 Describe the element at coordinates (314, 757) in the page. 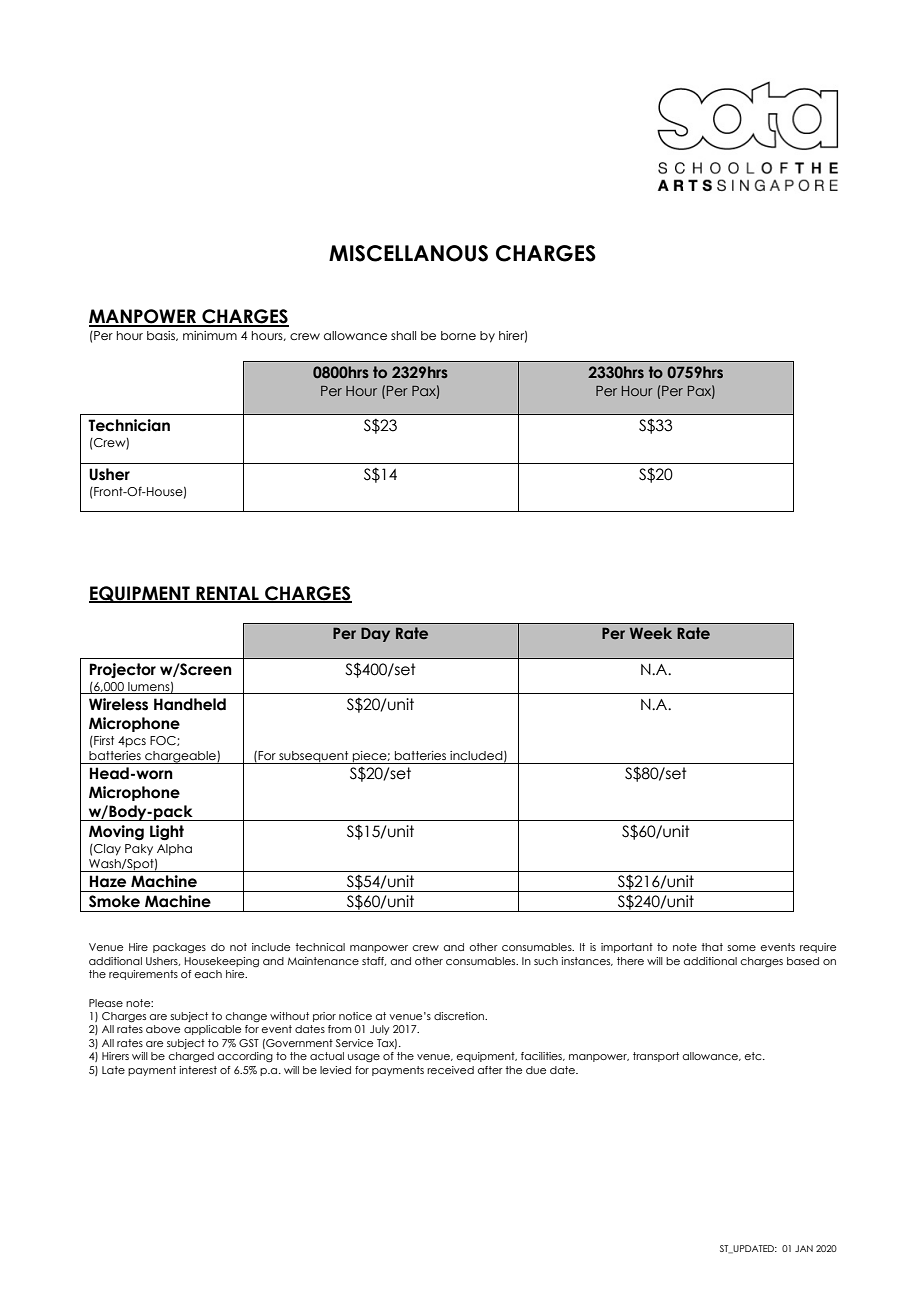

I see `subsequent` at that location.
